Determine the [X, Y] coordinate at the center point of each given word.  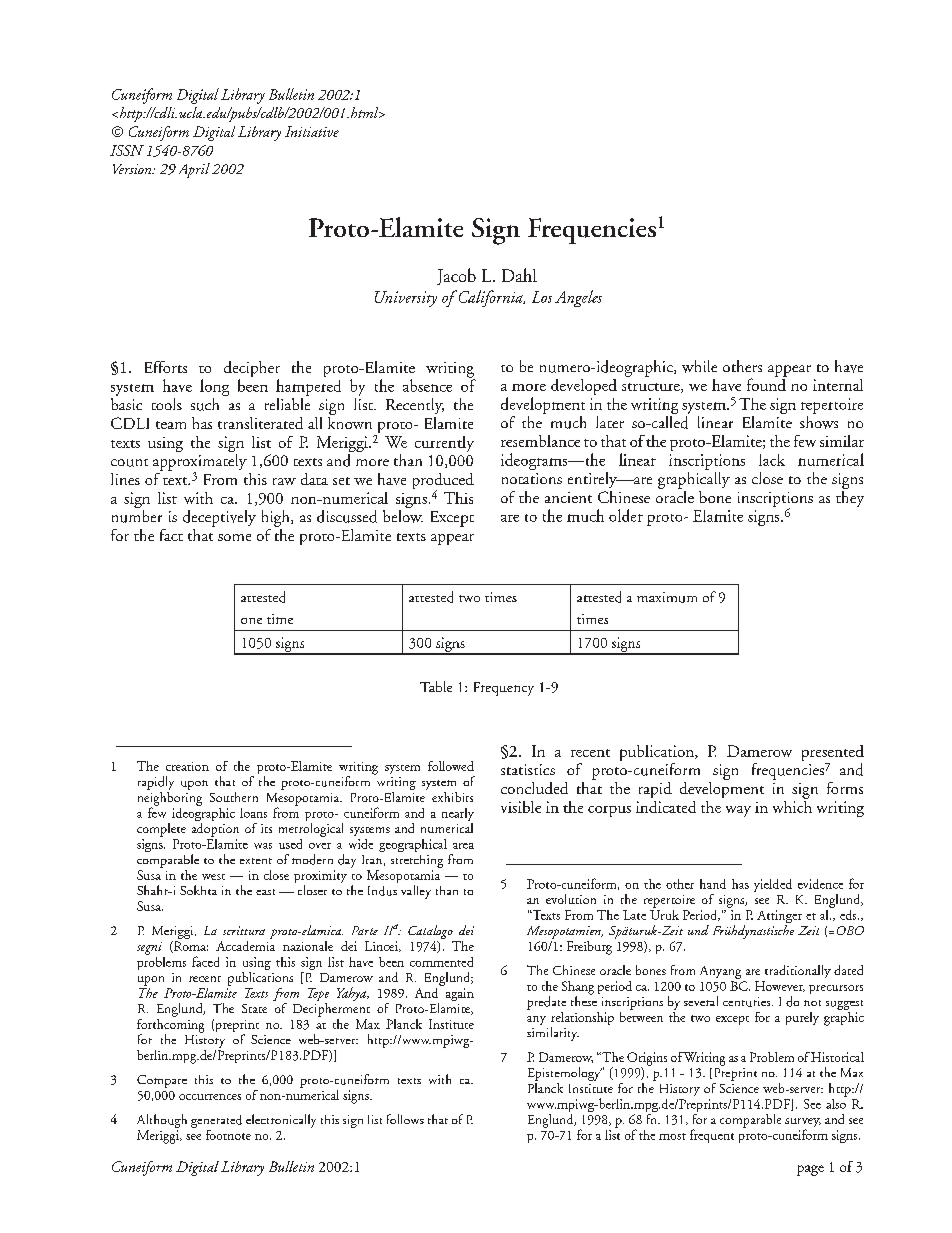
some [234, 537]
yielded [773, 885]
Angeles [578, 298]
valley [416, 892]
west [213, 877]
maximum [667, 597]
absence [427, 385]
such [205, 404]
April [194, 170]
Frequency [504, 689]
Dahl [519, 275]
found [767, 383]
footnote [228, 1135]
